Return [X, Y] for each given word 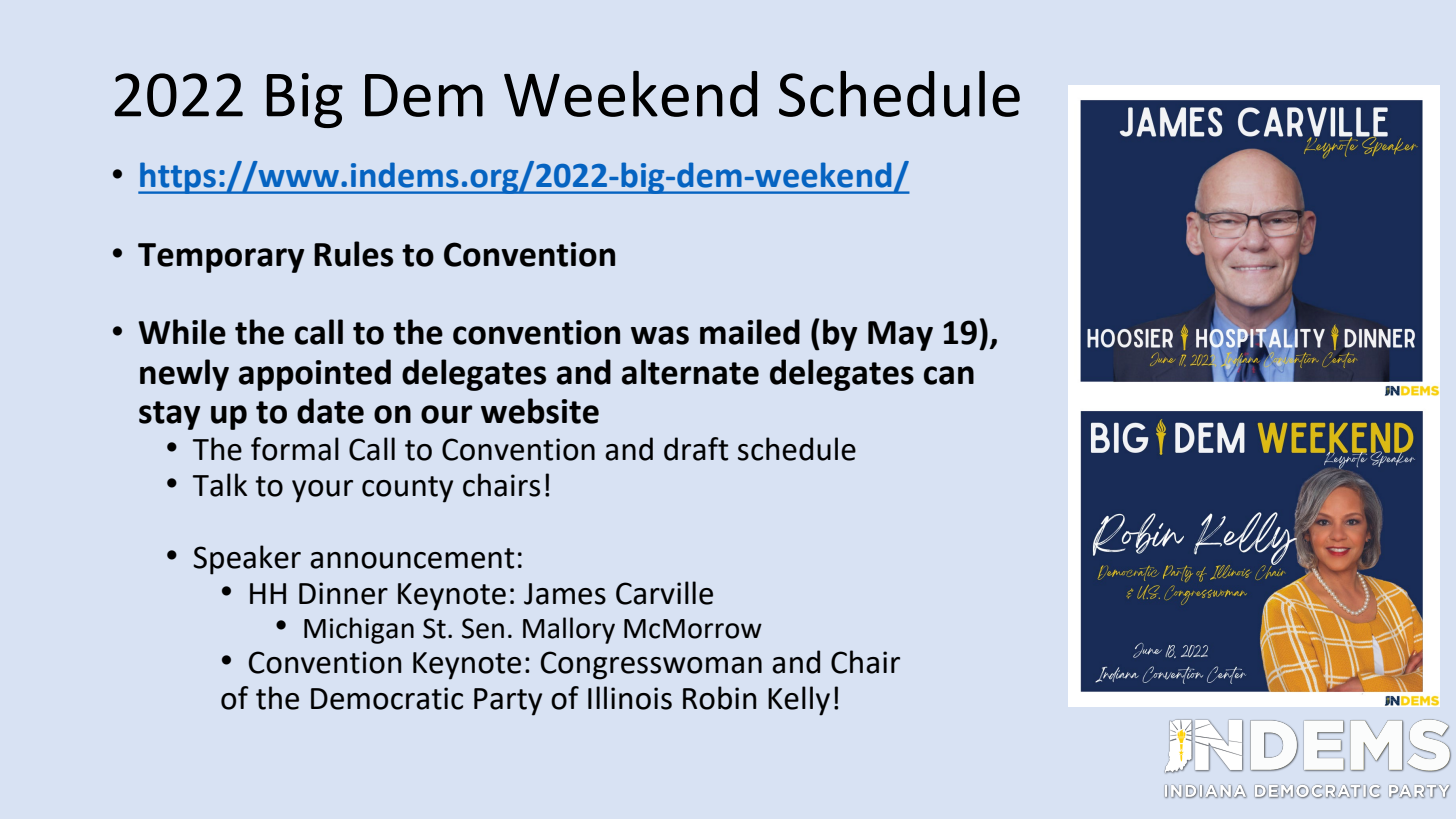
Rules [353, 254]
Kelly [799, 701]
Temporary [221, 258]
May [900, 336]
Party [508, 702]
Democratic [387, 698]
